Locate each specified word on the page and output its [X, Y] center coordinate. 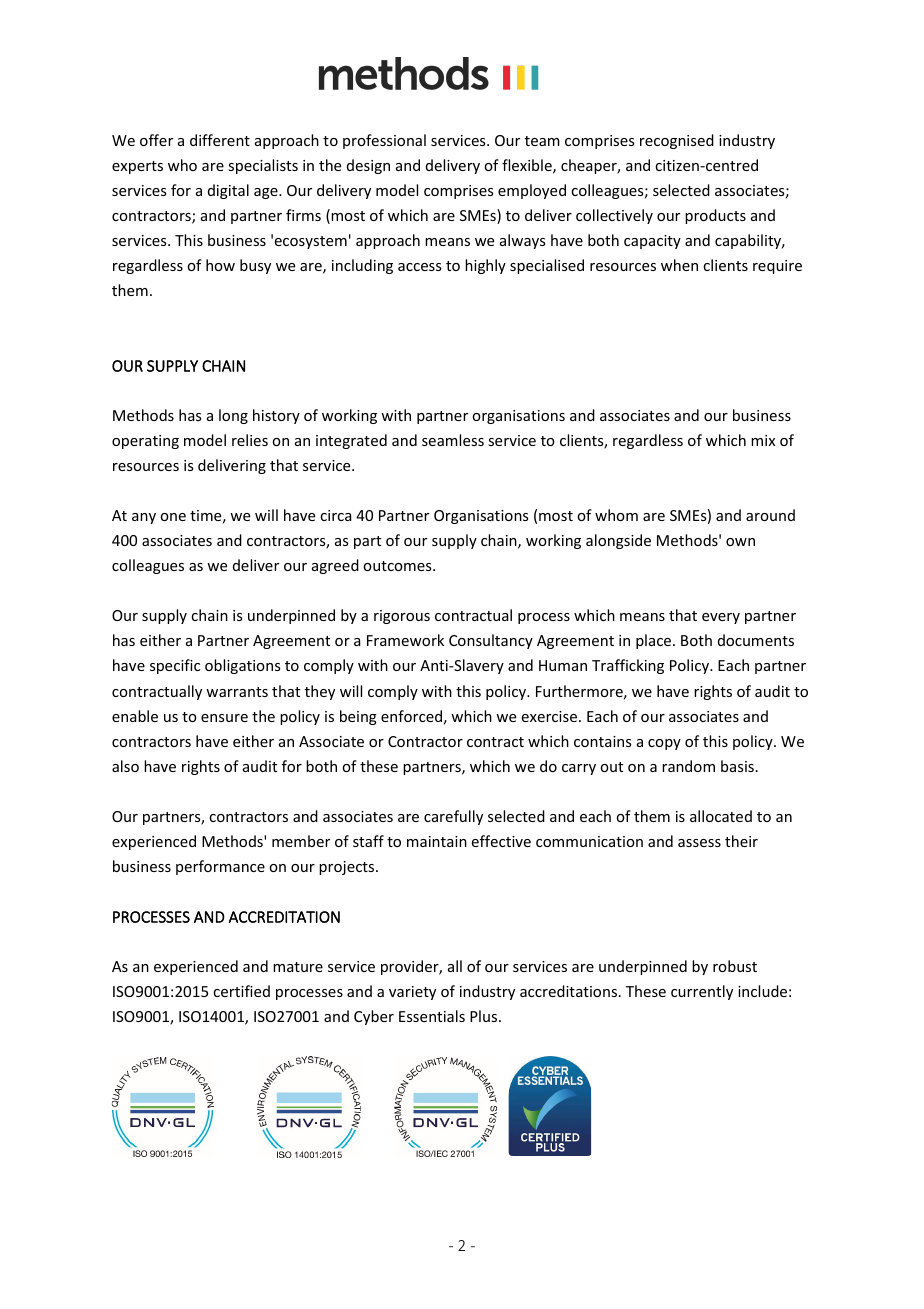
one [173, 517]
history [276, 416]
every [721, 618]
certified [241, 991]
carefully [453, 817]
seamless [453, 440]
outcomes [398, 566]
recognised [677, 141]
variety [412, 993]
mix [763, 440]
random [688, 766]
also [125, 766]
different [220, 140]
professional [384, 141]
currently [702, 992]
